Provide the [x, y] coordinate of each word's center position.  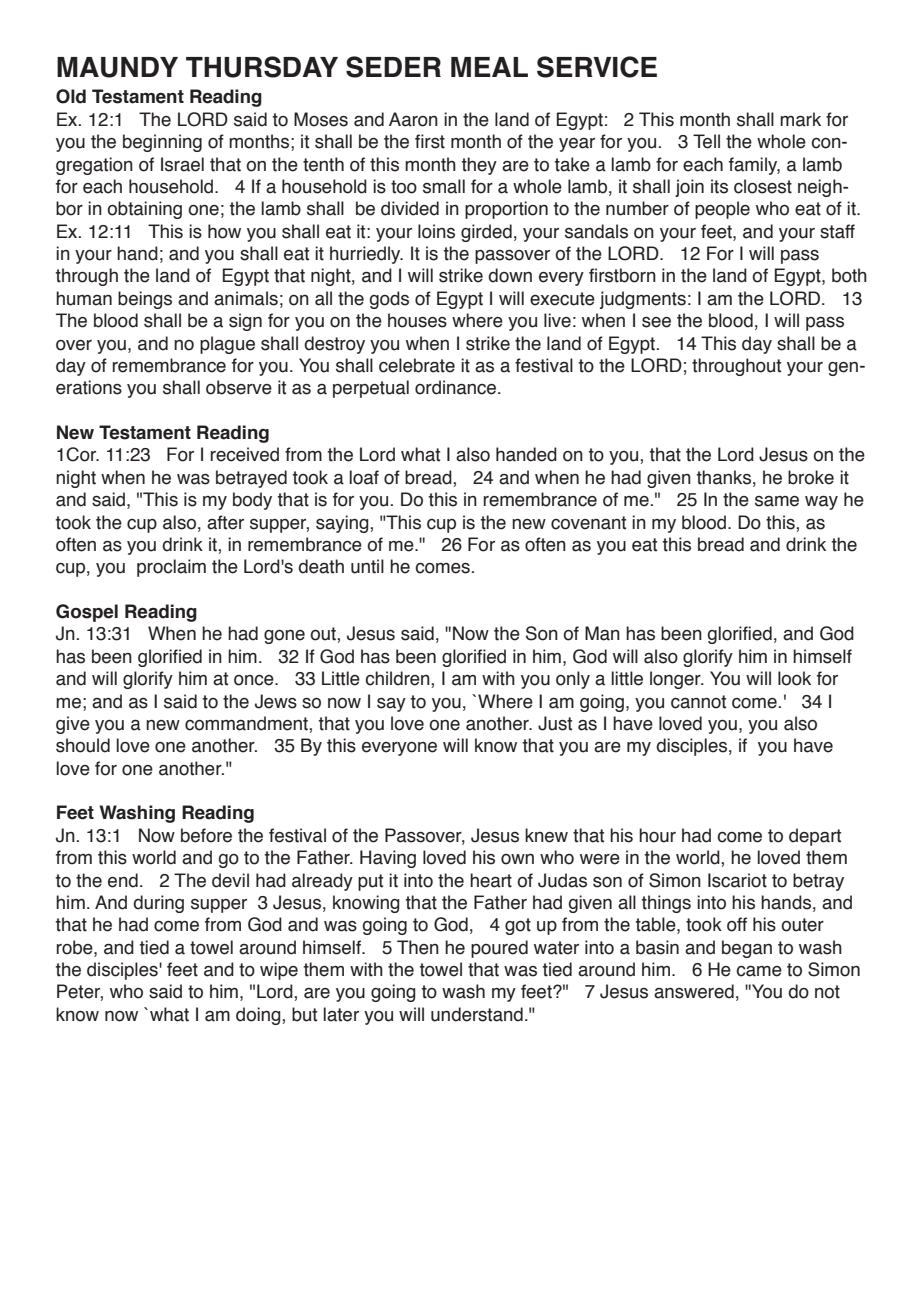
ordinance [457, 387]
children [398, 678]
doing [259, 1016]
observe [239, 387]
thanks [723, 477]
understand [477, 1014]
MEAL [489, 67]
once [255, 680]
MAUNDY [117, 67]
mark [800, 119]
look [794, 678]
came [759, 971]
